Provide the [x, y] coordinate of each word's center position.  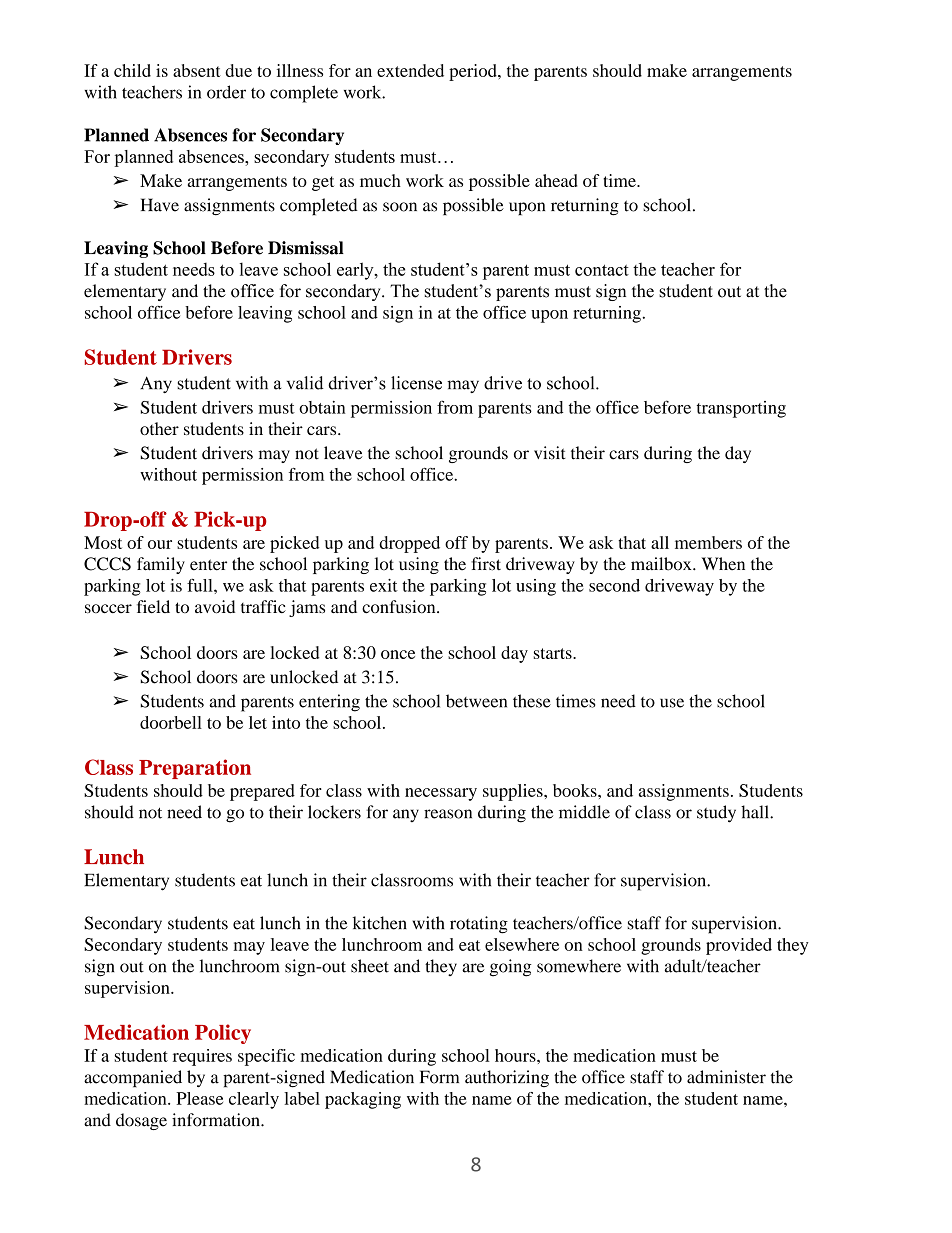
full [201, 585]
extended [410, 70]
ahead [556, 180]
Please [199, 1098]
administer [726, 1077]
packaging [363, 1100]
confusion [400, 607]
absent [197, 70]
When [723, 564]
